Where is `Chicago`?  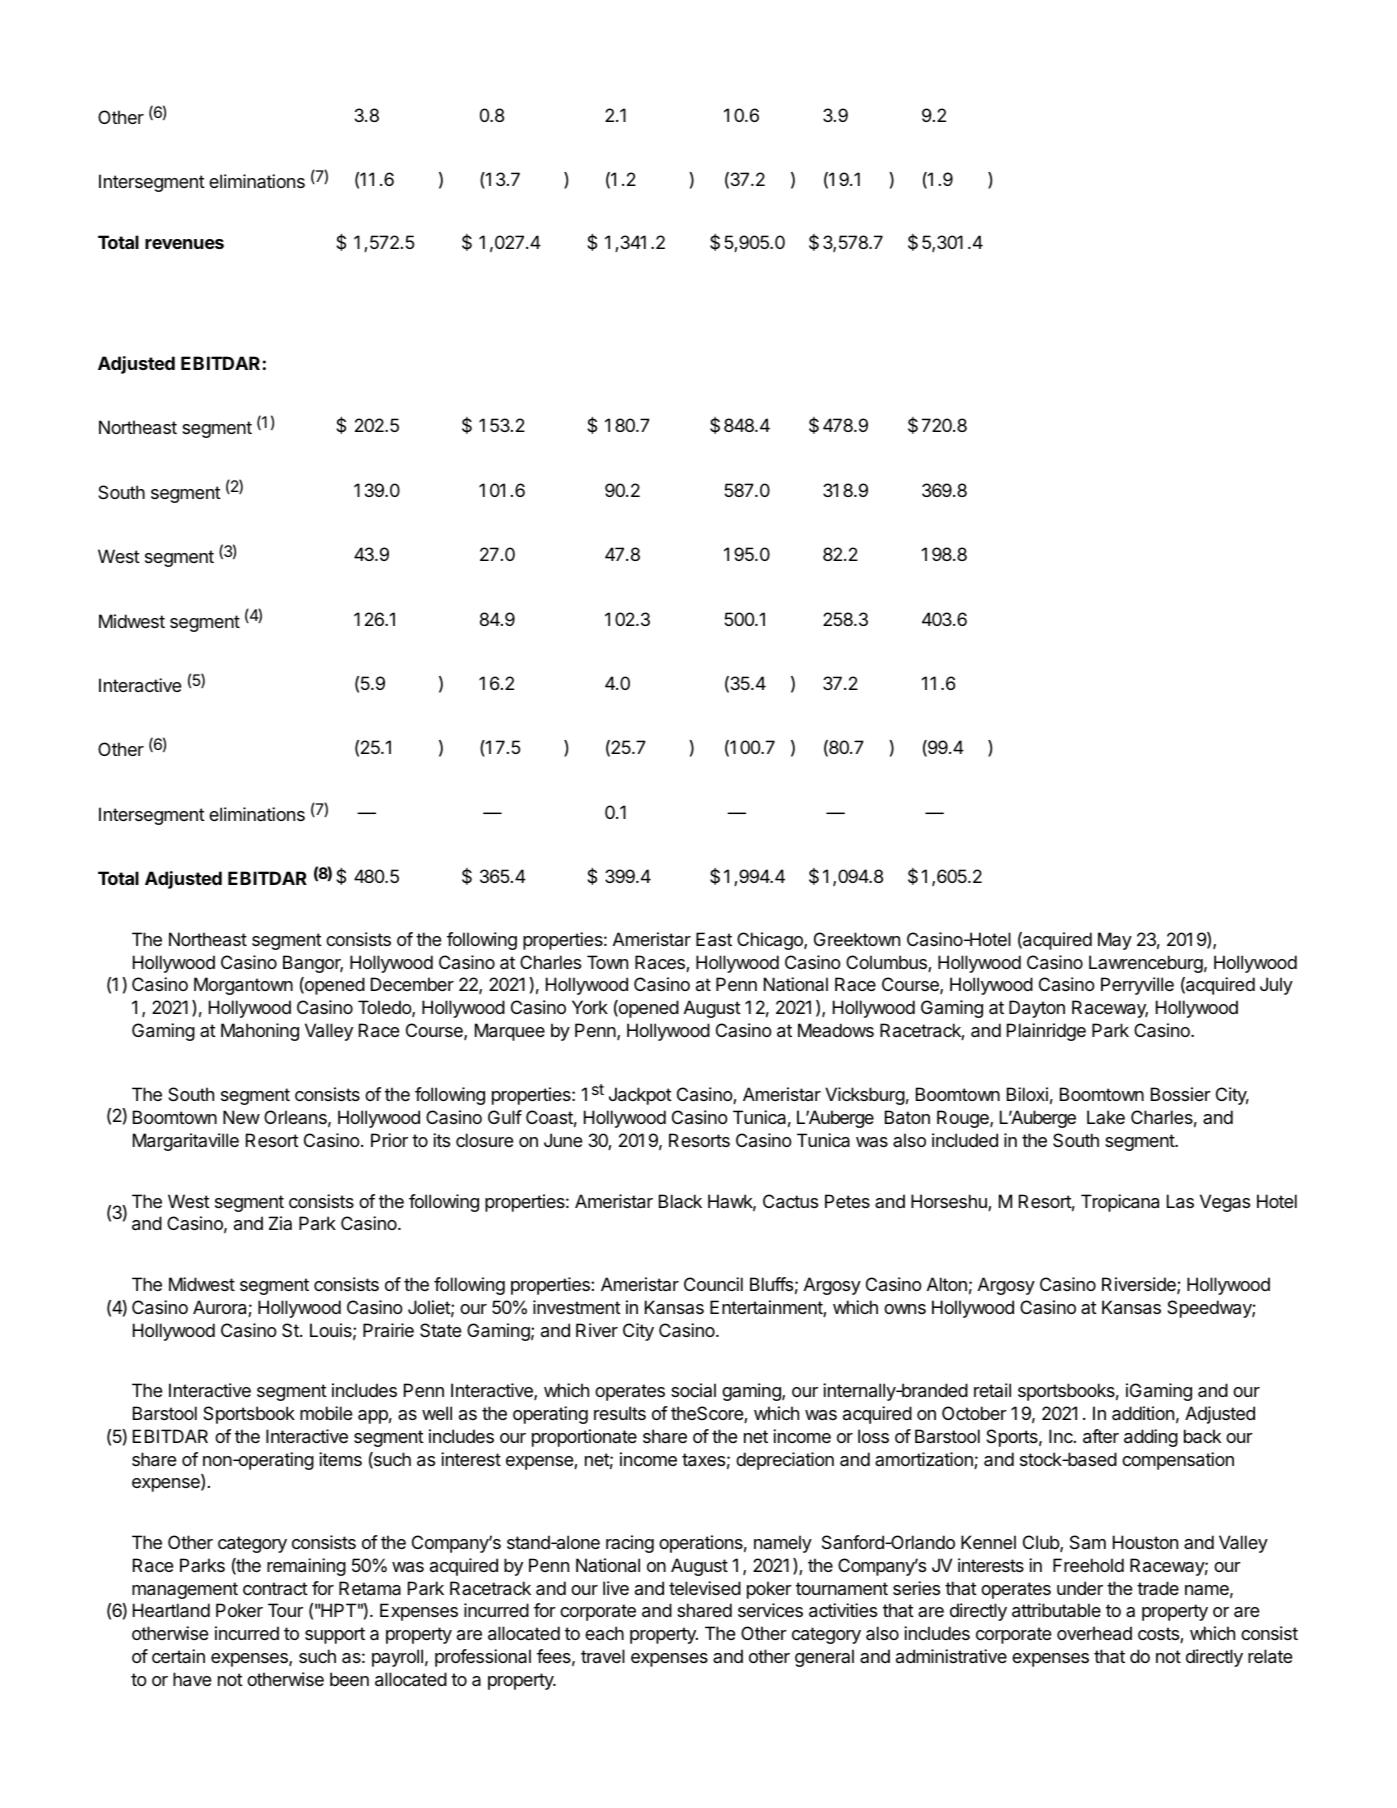
Chicago is located at coordinates (771, 941).
